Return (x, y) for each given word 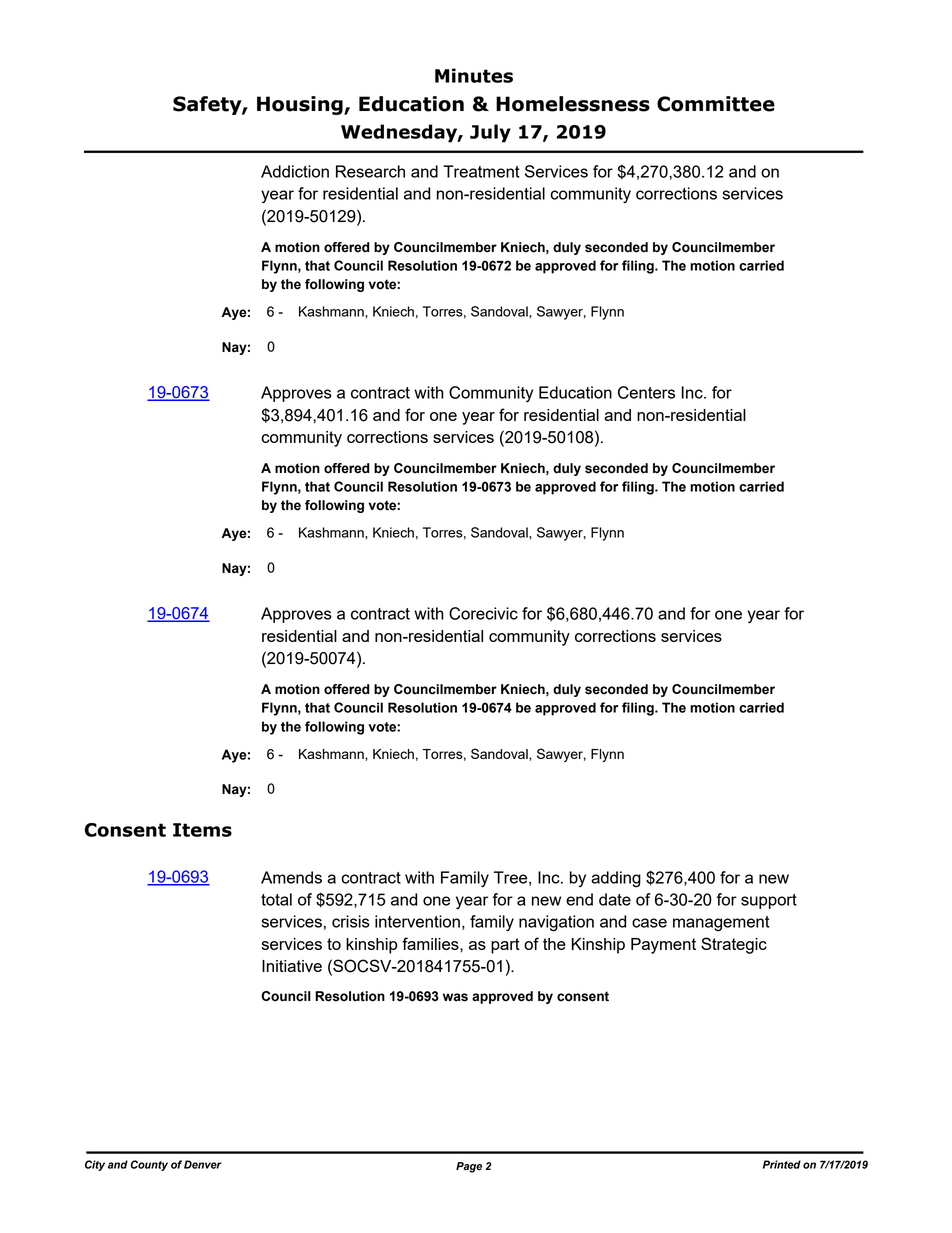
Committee (716, 104)
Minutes (474, 75)
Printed (782, 1164)
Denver (203, 1164)
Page (469, 1167)
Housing (301, 105)
